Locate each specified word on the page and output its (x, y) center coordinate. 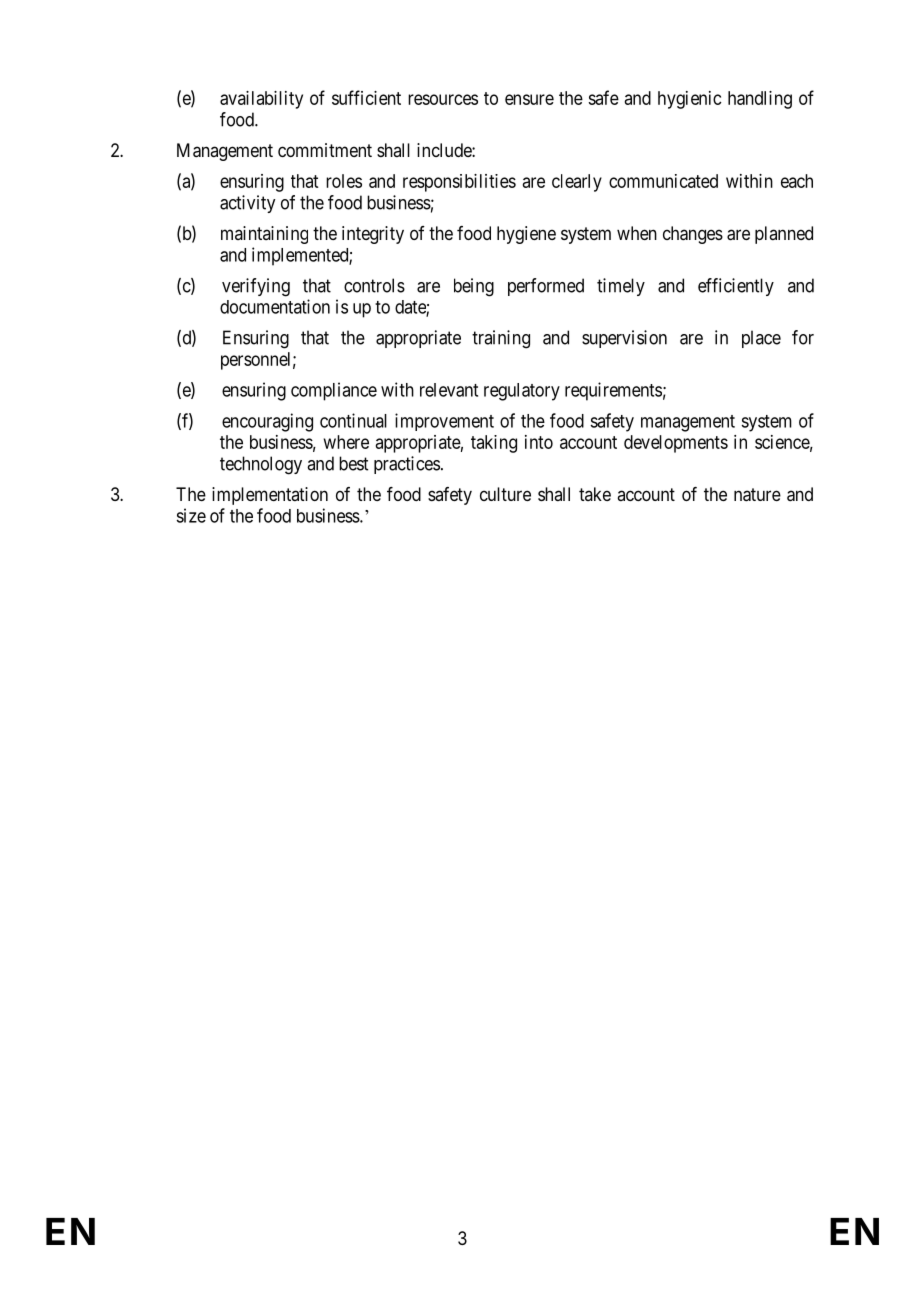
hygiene (526, 235)
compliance (334, 391)
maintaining (264, 235)
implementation (270, 496)
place (761, 339)
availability (261, 100)
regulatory (522, 392)
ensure (529, 99)
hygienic (690, 100)
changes (693, 235)
